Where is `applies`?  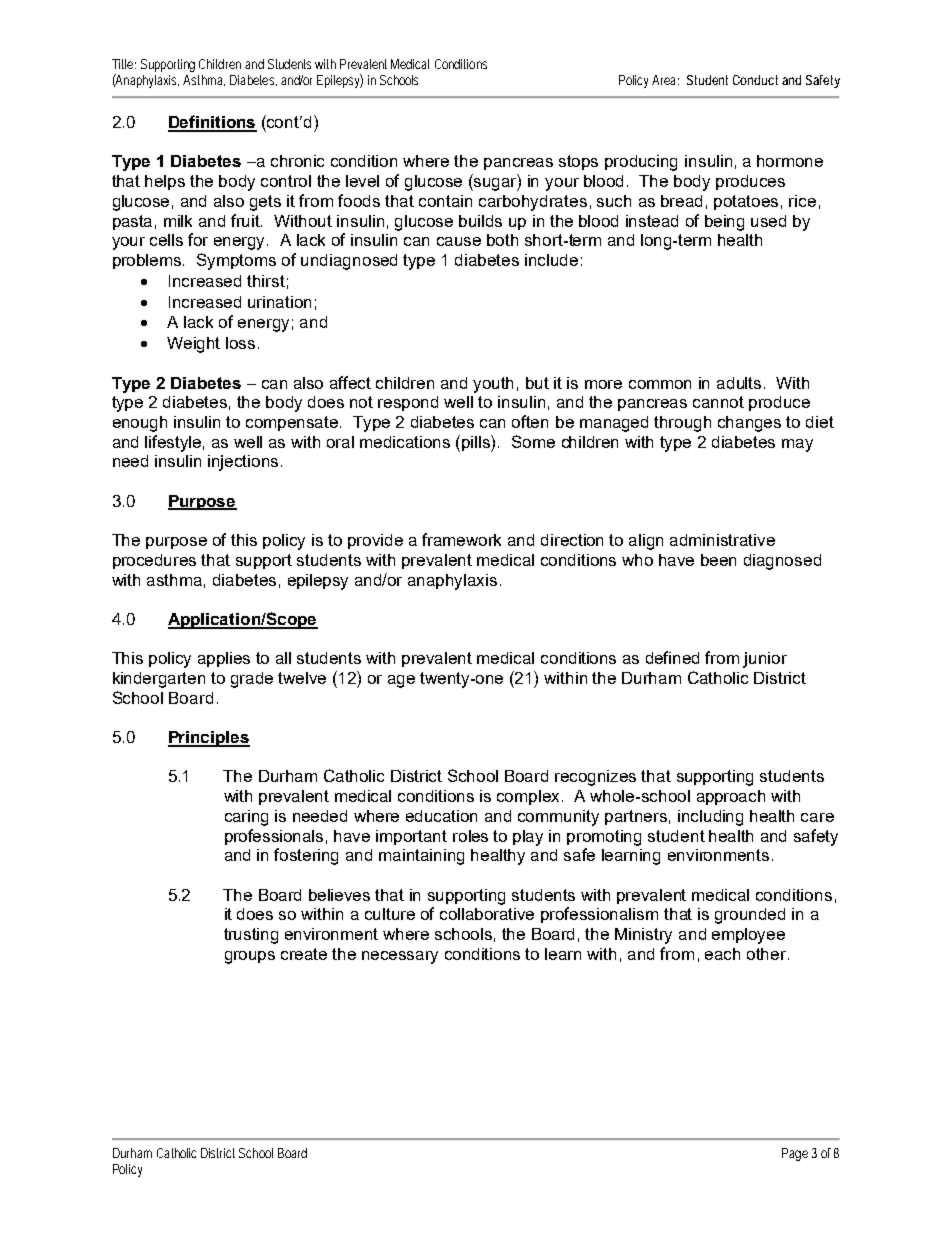
applies is located at coordinates (224, 659).
